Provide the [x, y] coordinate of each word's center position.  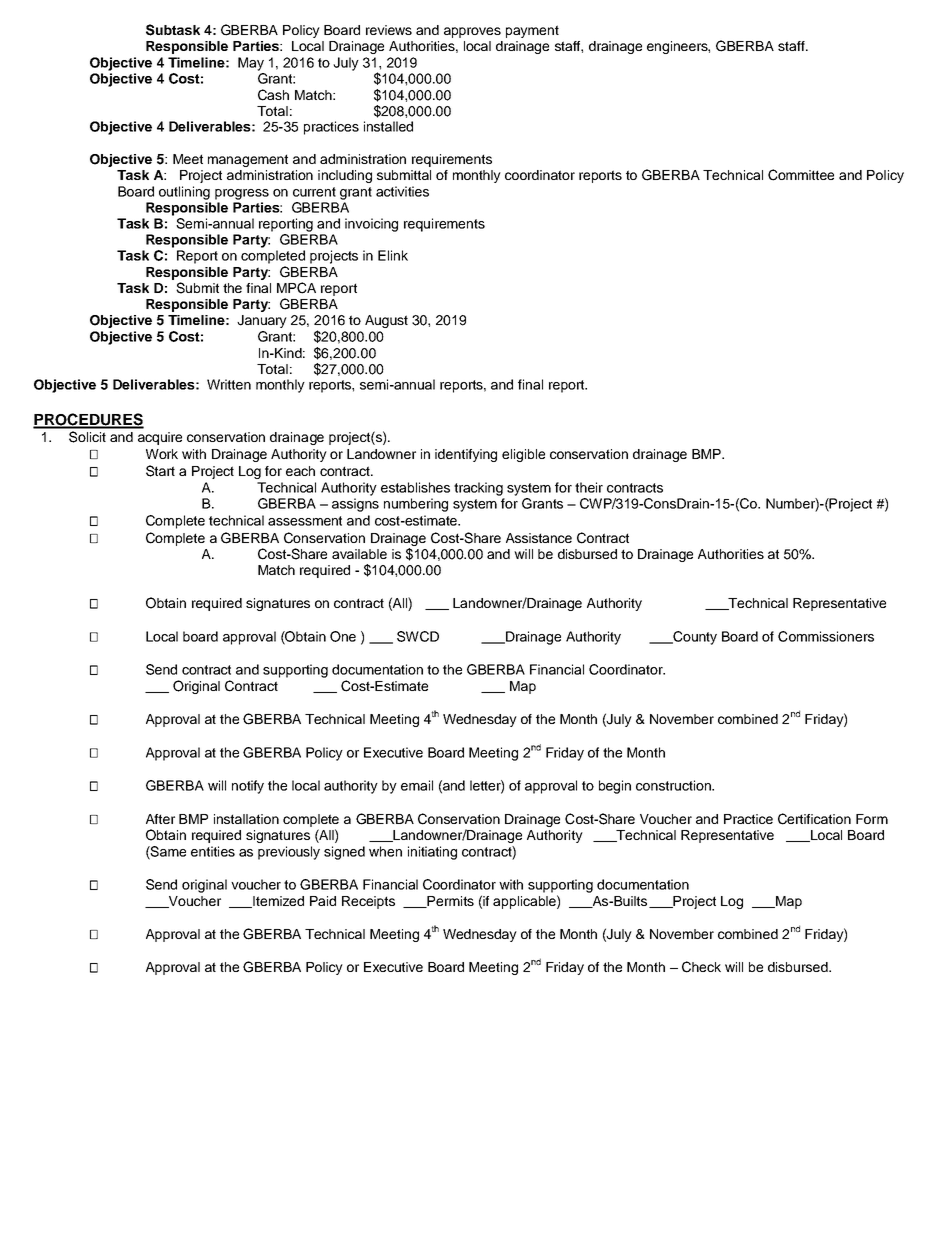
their [589, 487]
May [251, 64]
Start [160, 471]
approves [472, 32]
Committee [801, 175]
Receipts [368, 902]
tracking [478, 489]
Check [701, 967]
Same [167, 852]
